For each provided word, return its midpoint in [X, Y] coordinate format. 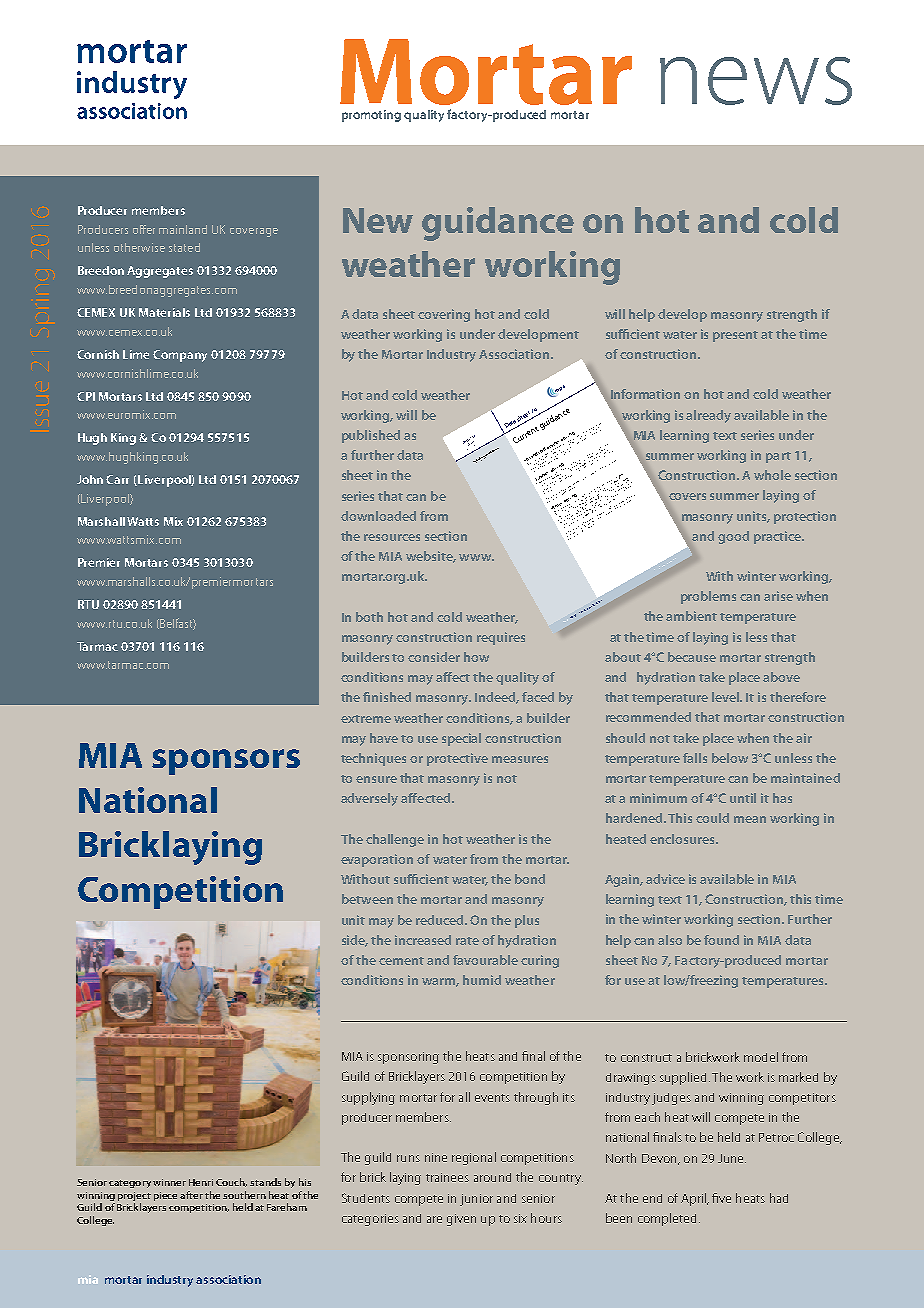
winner [169, 1182]
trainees [447, 1177]
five [721, 1198]
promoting [371, 116]
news [756, 81]
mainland [183, 229]
